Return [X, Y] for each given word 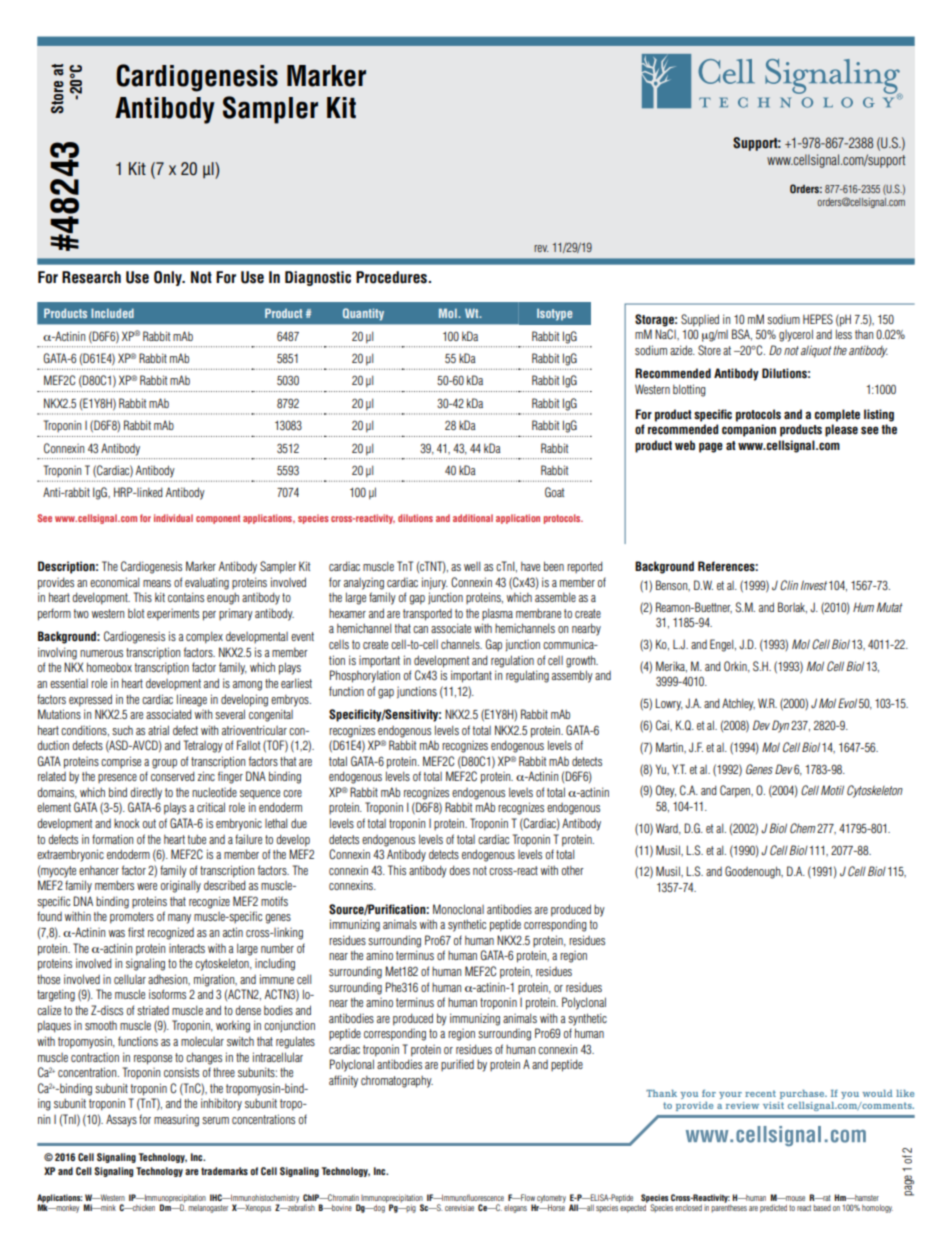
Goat [554, 492]
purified [457, 1065]
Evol [847, 703]
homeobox [109, 667]
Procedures [392, 277]
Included [112, 313]
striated [153, 1010]
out [149, 823]
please [841, 430]
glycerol [796, 335]
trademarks [224, 1171]
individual [173, 518]
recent [760, 1093]
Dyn [780, 726]
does [459, 870]
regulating [527, 676]
